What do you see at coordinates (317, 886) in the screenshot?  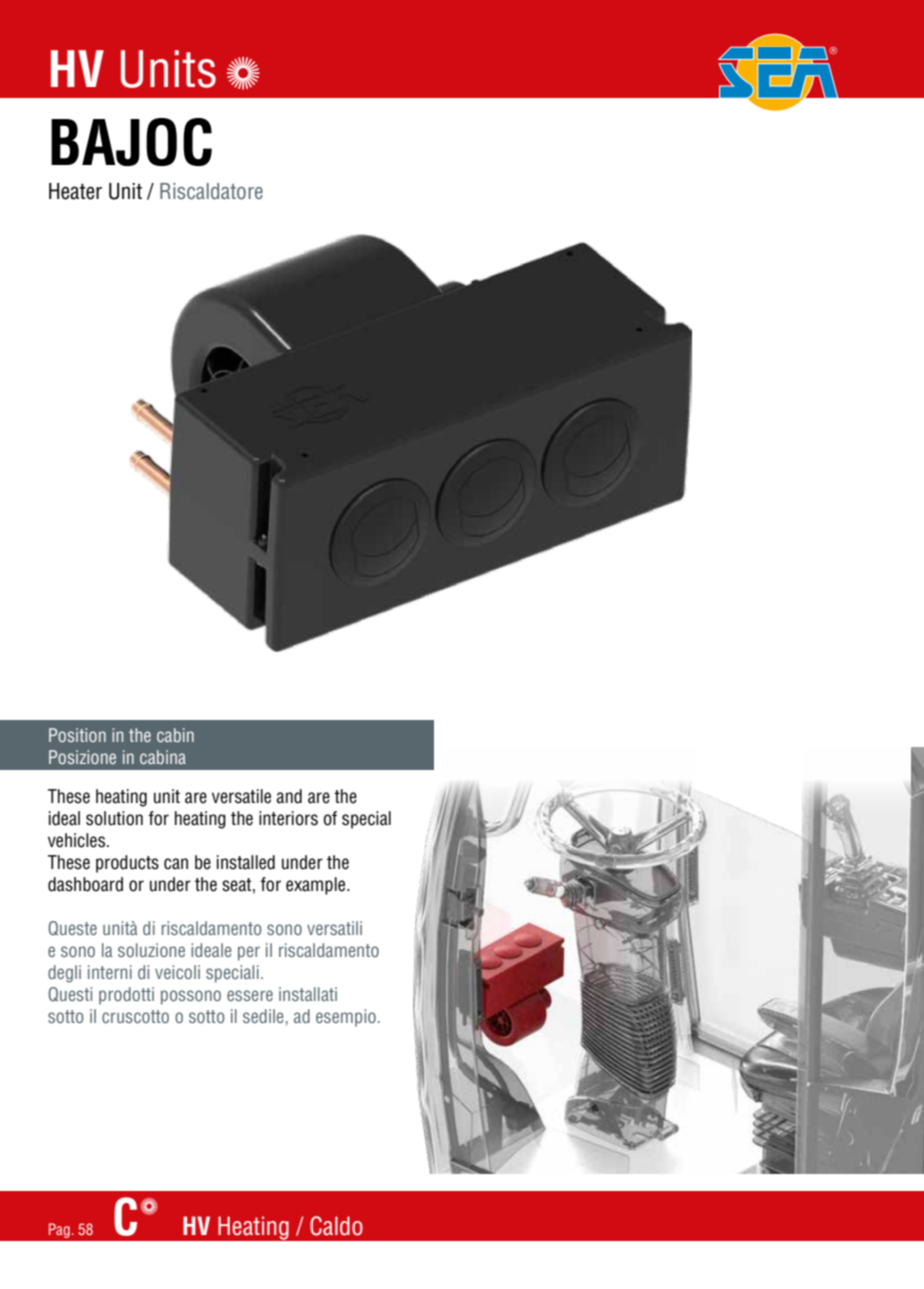 I see `example` at bounding box center [317, 886].
